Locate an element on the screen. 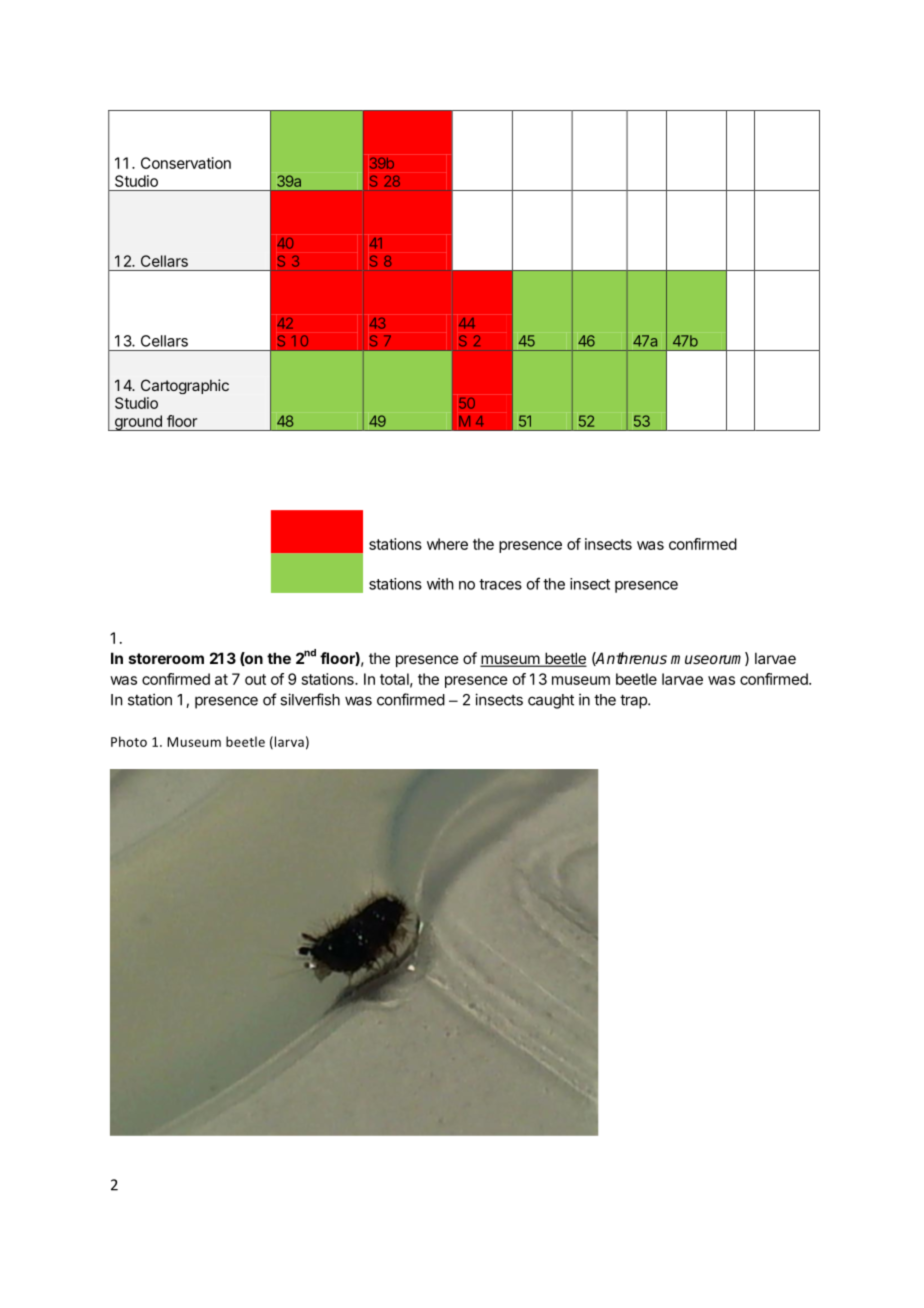 The height and width of the screenshot is (1308, 924). Cartographic is located at coordinates (185, 386).
